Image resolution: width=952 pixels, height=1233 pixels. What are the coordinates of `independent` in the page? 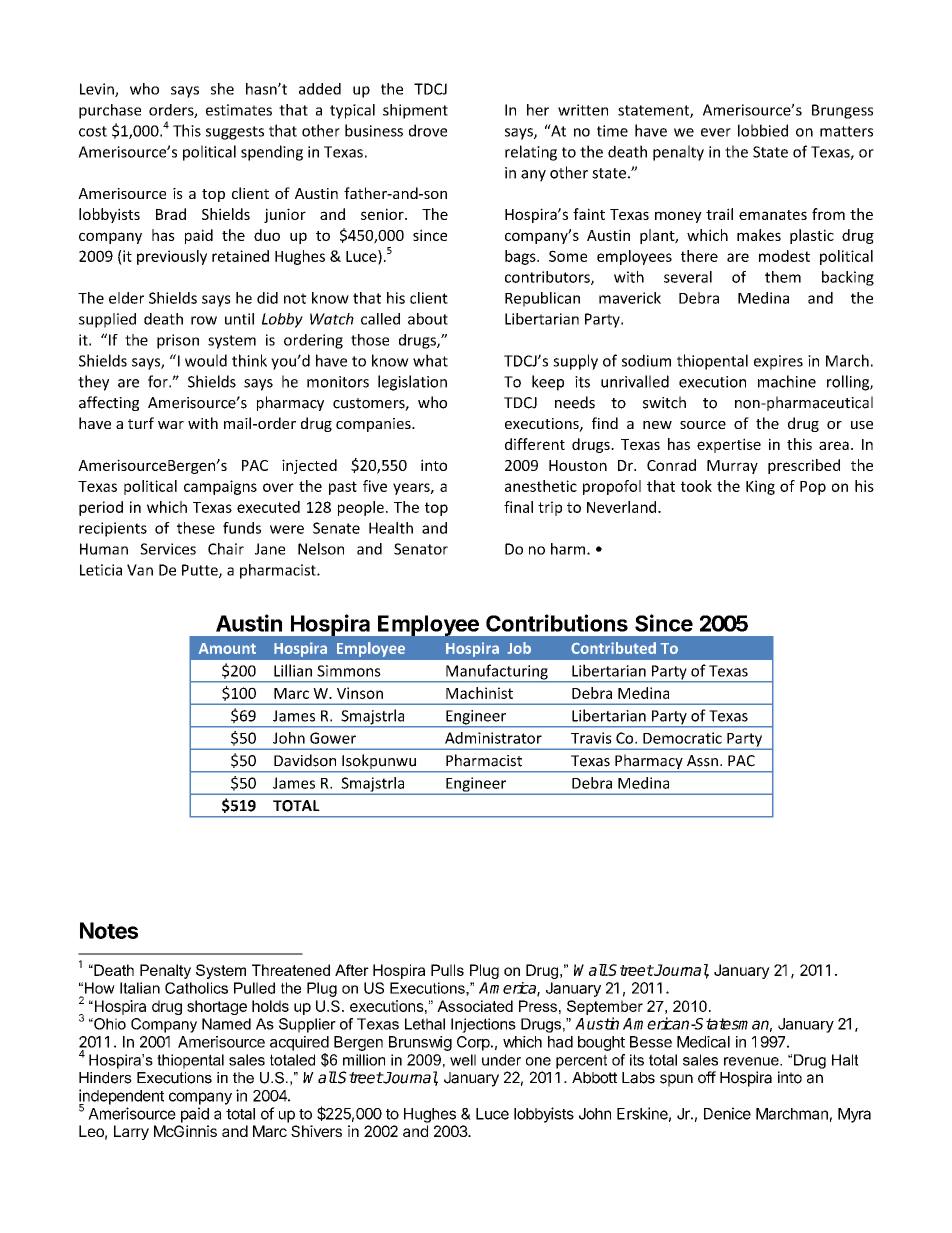 It's located at (121, 1098).
